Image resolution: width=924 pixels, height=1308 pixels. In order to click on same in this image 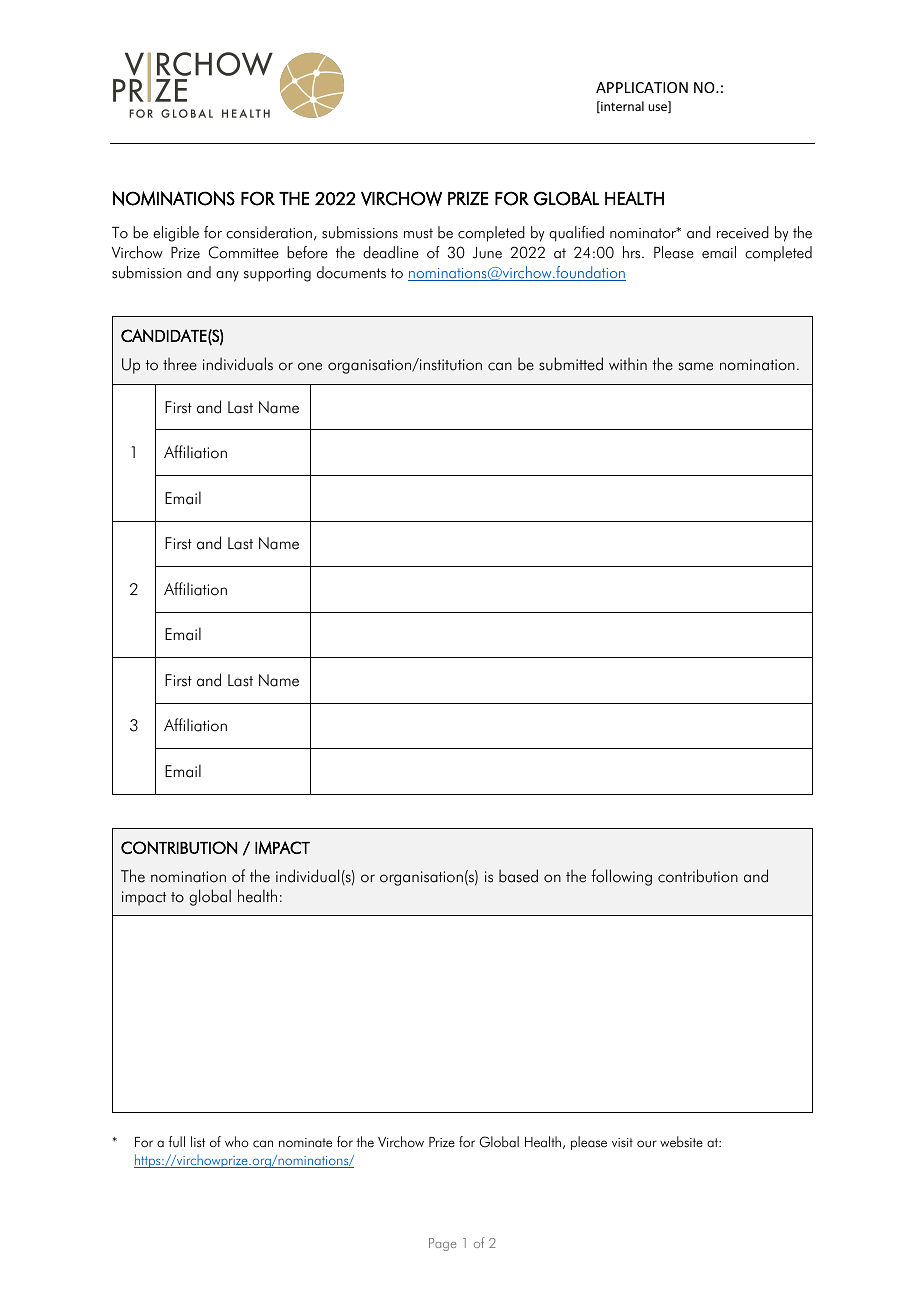, I will do `click(696, 366)`.
